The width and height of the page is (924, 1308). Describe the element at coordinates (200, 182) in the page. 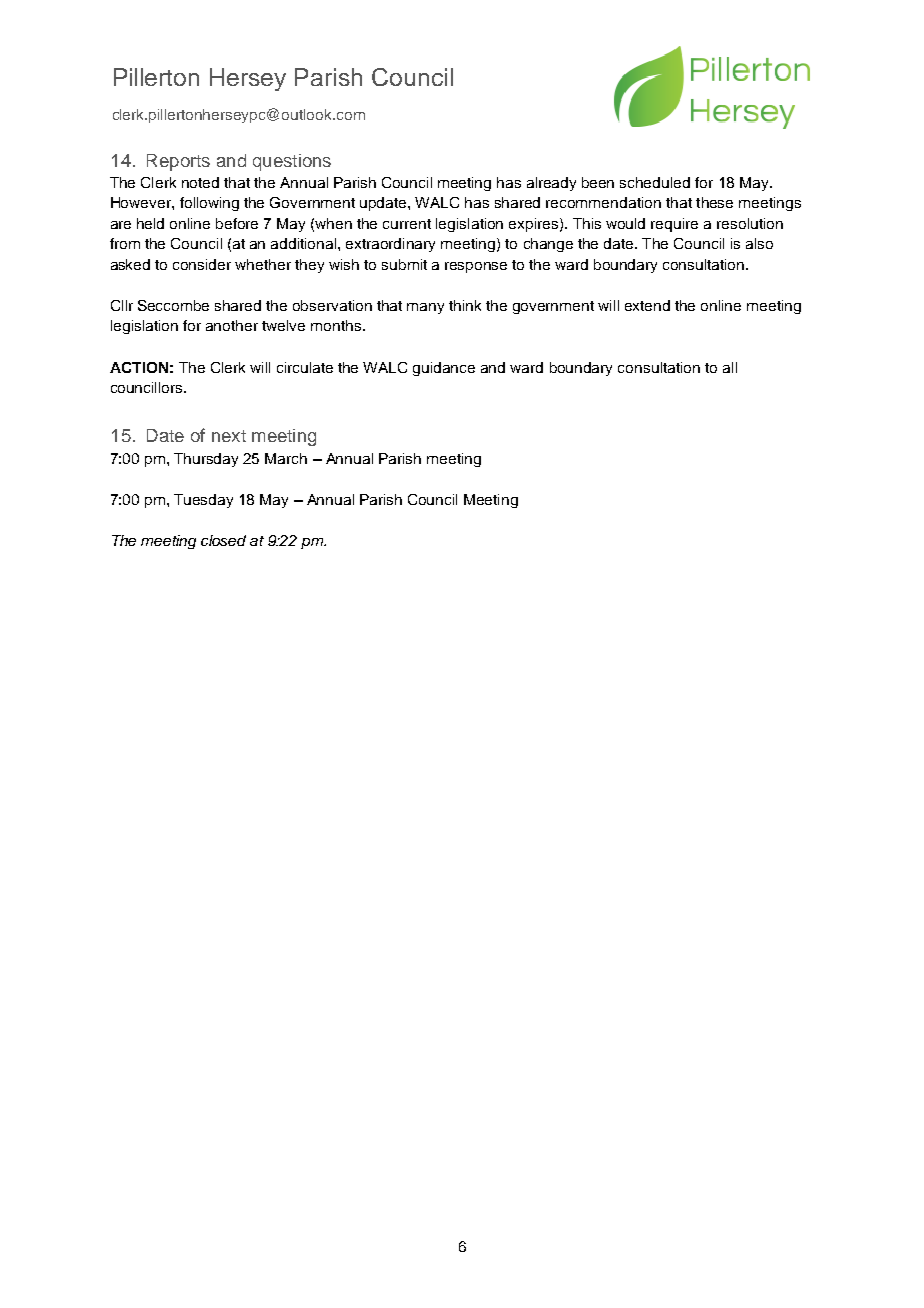

I see `noted` at that location.
